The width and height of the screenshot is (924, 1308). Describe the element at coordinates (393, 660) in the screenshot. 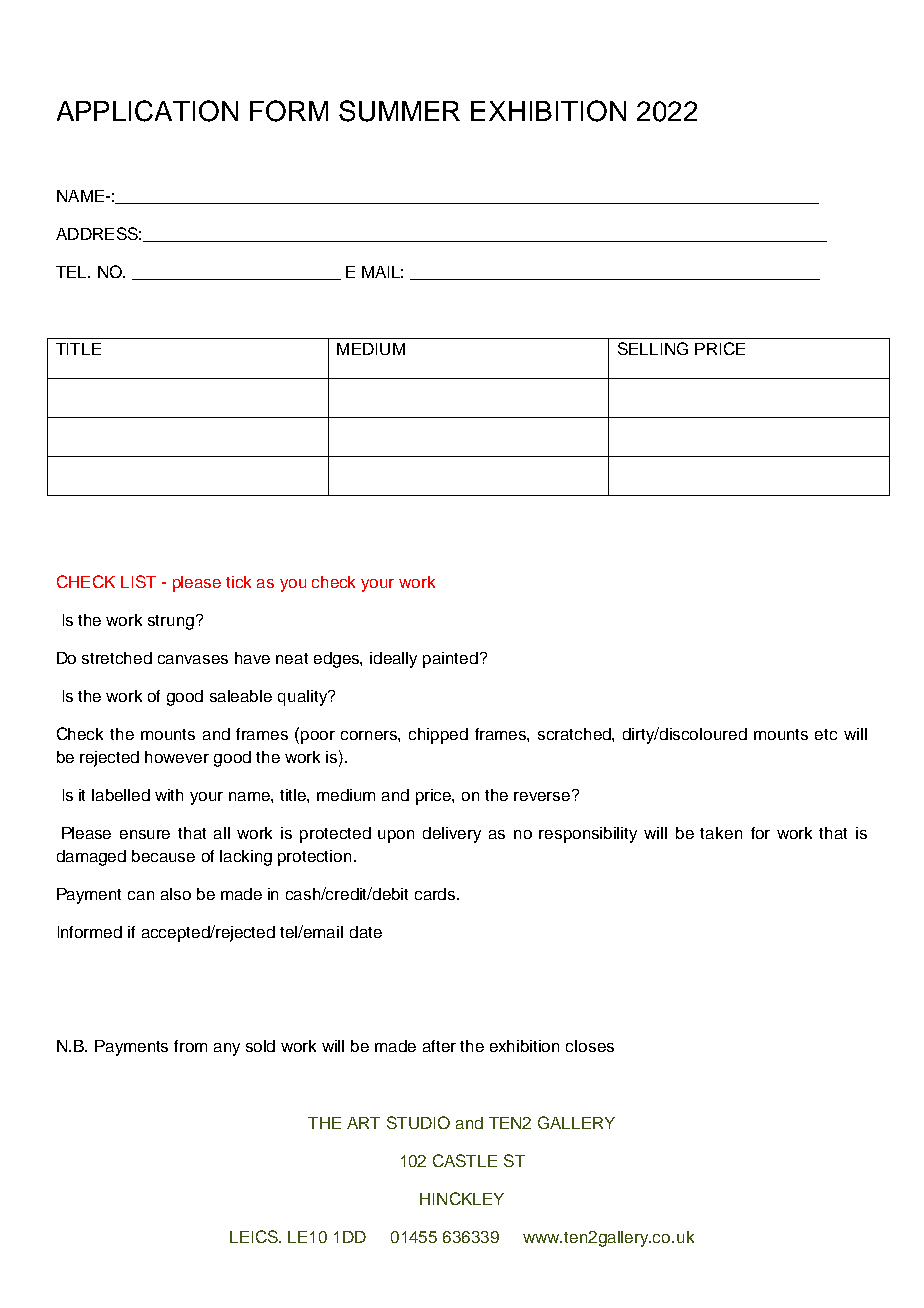

I see `ideally` at that location.
